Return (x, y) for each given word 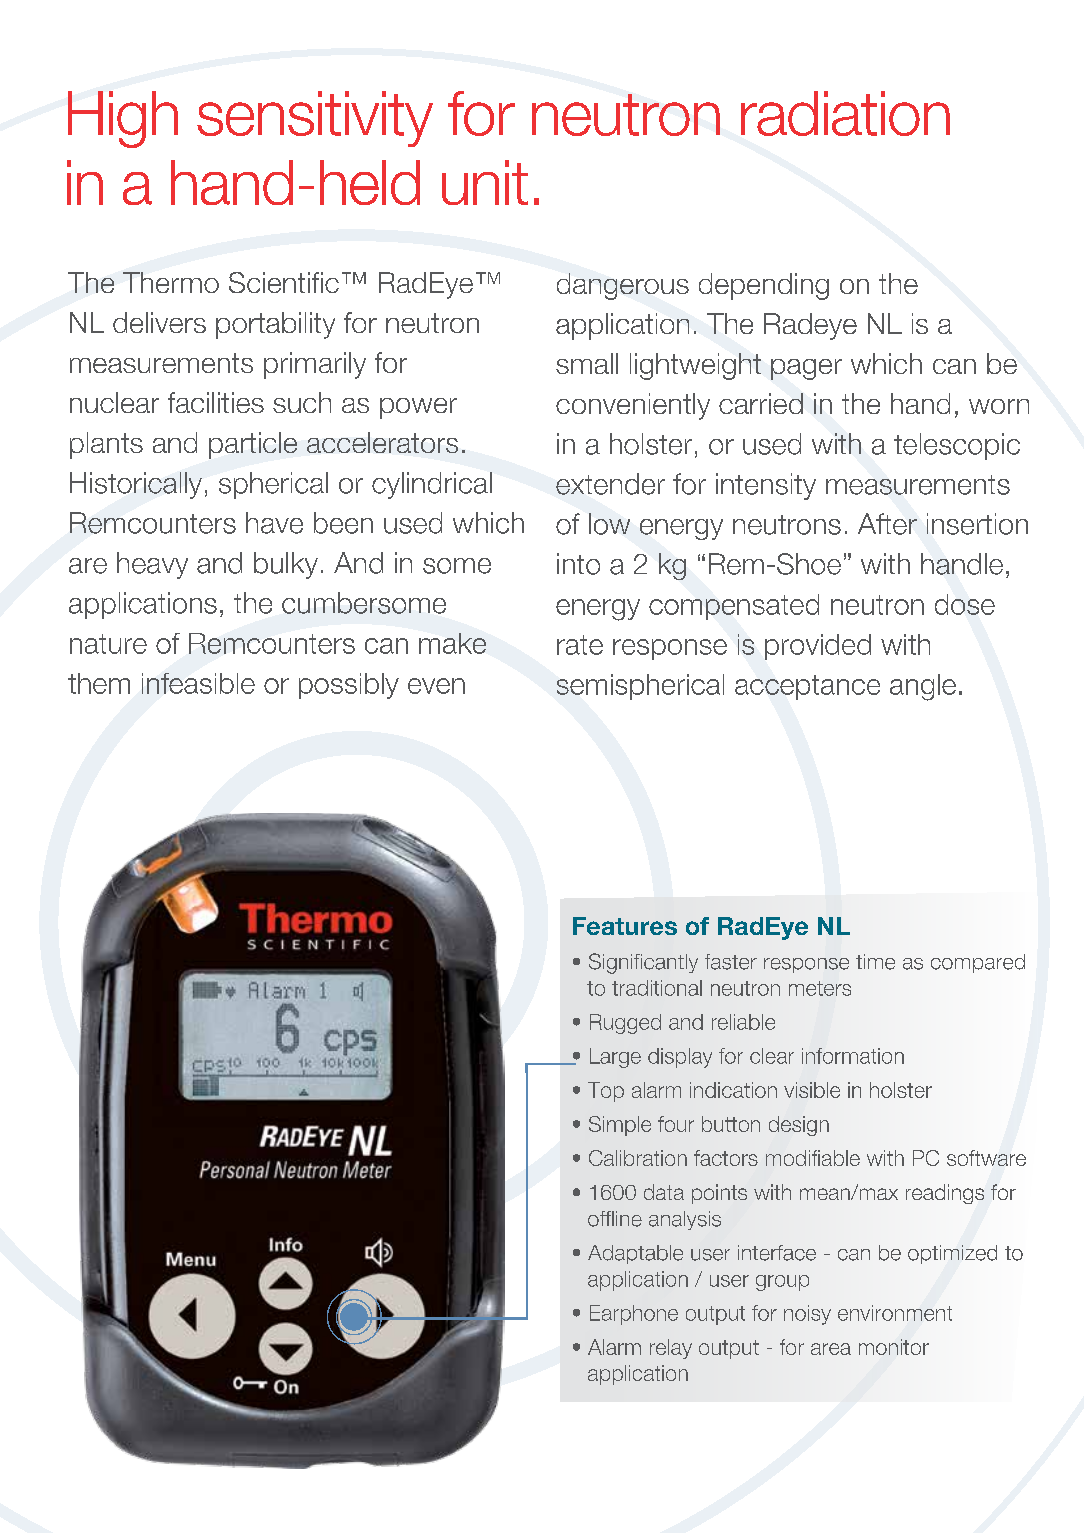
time (875, 962)
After (887, 524)
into (578, 564)
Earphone (634, 1315)
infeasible (198, 683)
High (123, 119)
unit (485, 182)
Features (625, 926)
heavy (152, 565)
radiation (845, 113)
